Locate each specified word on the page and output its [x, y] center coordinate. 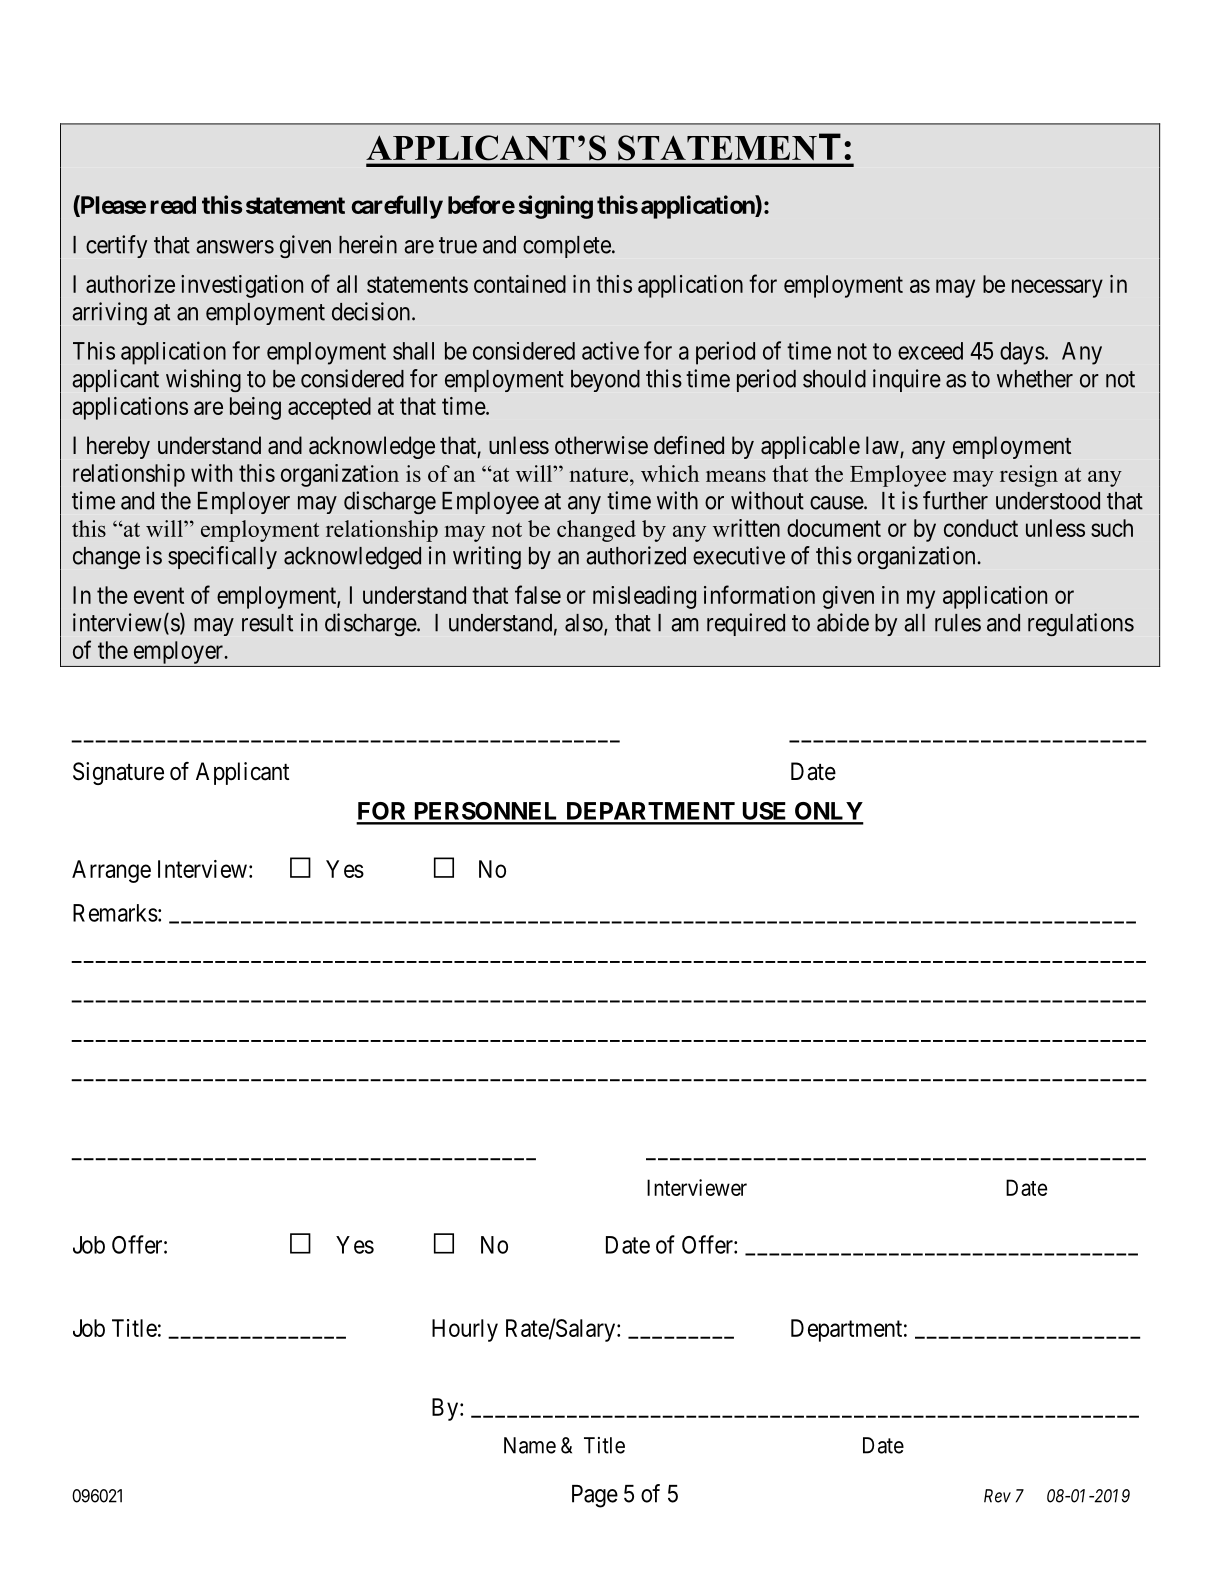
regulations [1081, 624]
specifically [222, 557]
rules [958, 623]
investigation [242, 286]
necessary [1057, 288]
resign [1029, 476]
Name [530, 1445]
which [670, 473]
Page [595, 1496]
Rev [997, 1496]
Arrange [111, 871]
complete [567, 247]
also [585, 624]
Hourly [465, 1330]
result [267, 623]
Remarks [115, 913]
